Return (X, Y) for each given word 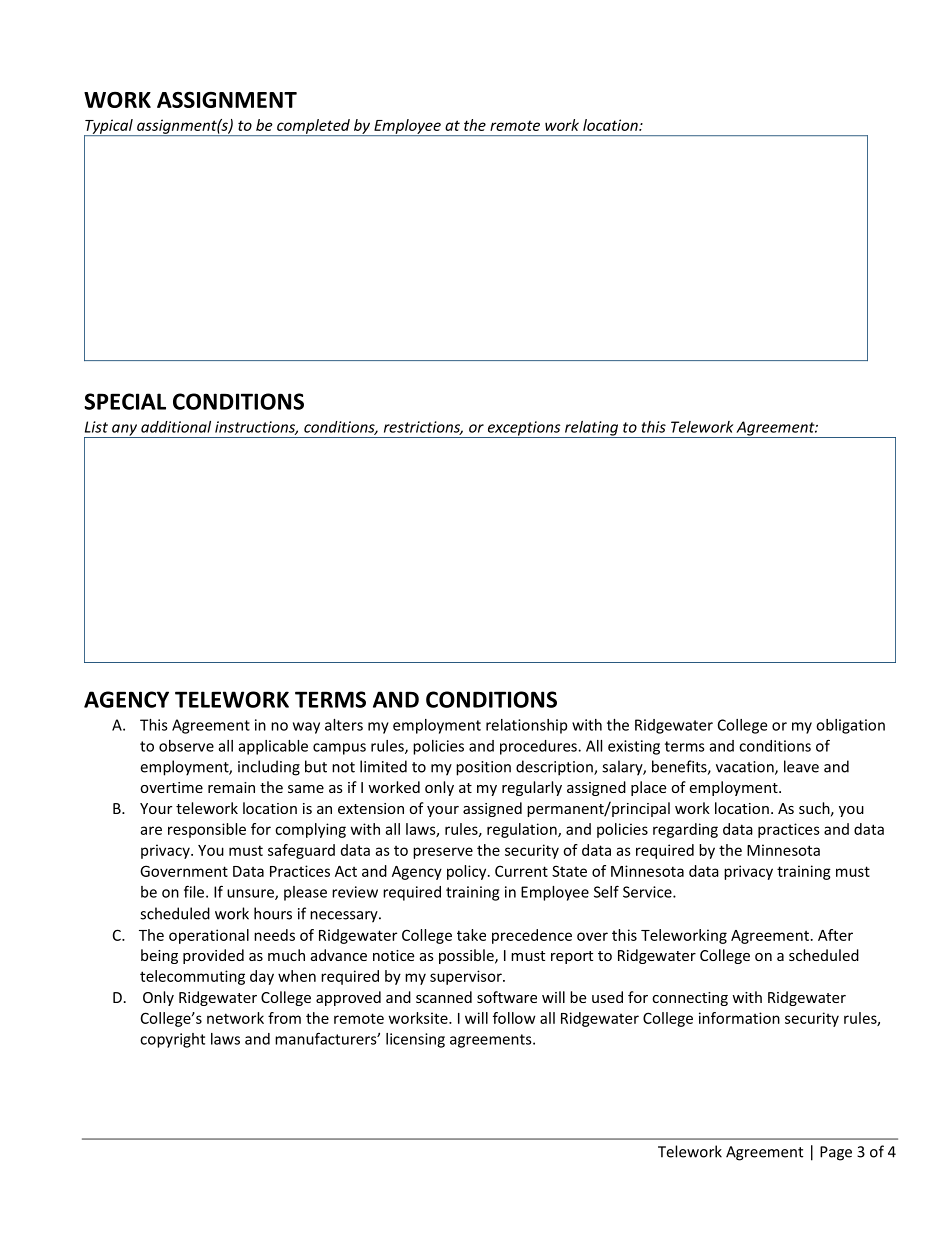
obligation (850, 726)
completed (313, 127)
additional (176, 427)
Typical (109, 127)
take (471, 935)
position (483, 768)
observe (186, 746)
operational (209, 936)
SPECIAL (125, 401)
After (835, 935)
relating (592, 429)
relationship (526, 726)
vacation (746, 768)
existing (634, 747)
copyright (172, 1040)
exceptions (524, 429)
